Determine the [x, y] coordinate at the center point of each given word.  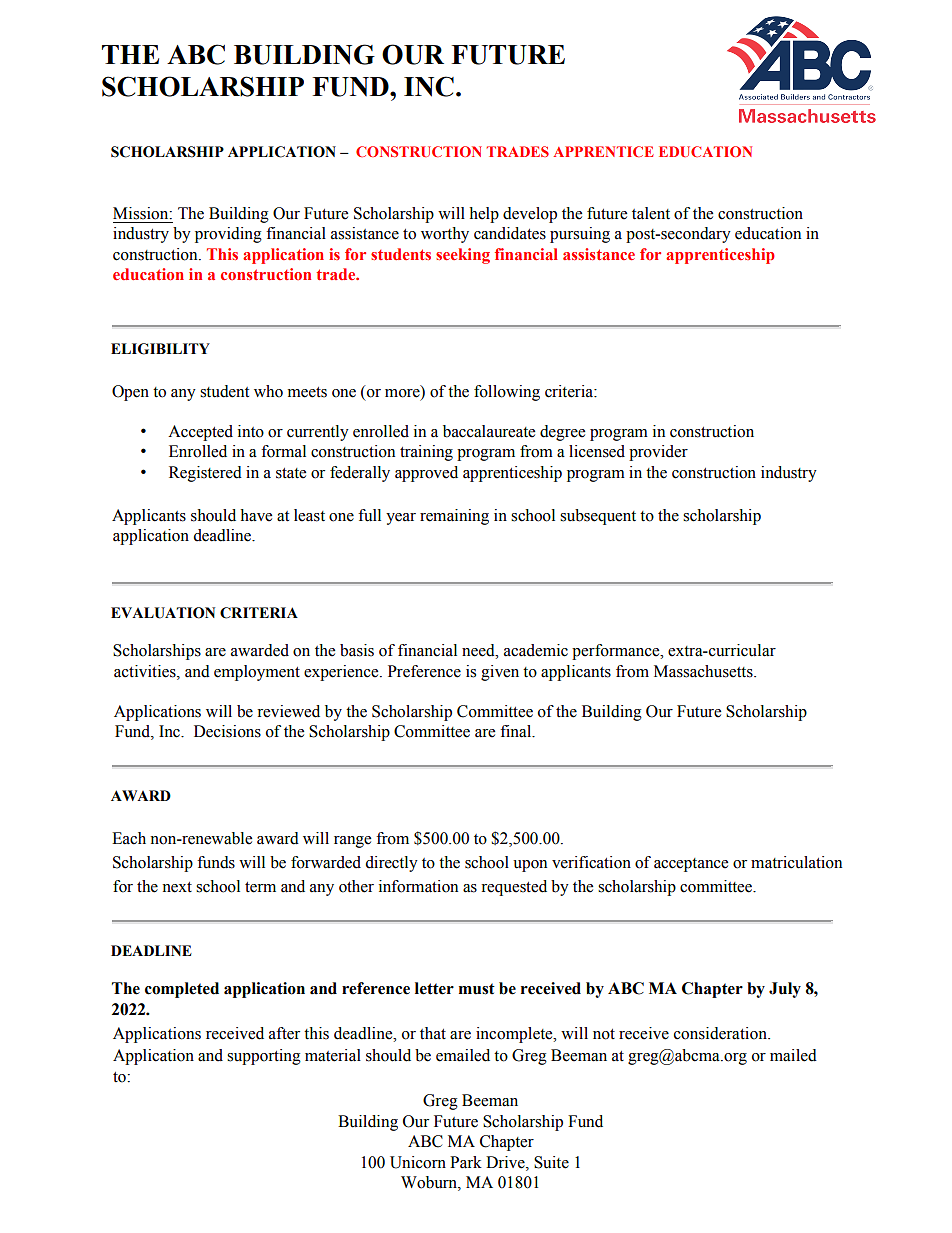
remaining [454, 517]
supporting [264, 1057]
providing [228, 235]
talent [651, 213]
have [256, 515]
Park [466, 1162]
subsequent [598, 517]
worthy [445, 235]
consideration [721, 1033]
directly [391, 864]
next [177, 887]
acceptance [691, 865]
